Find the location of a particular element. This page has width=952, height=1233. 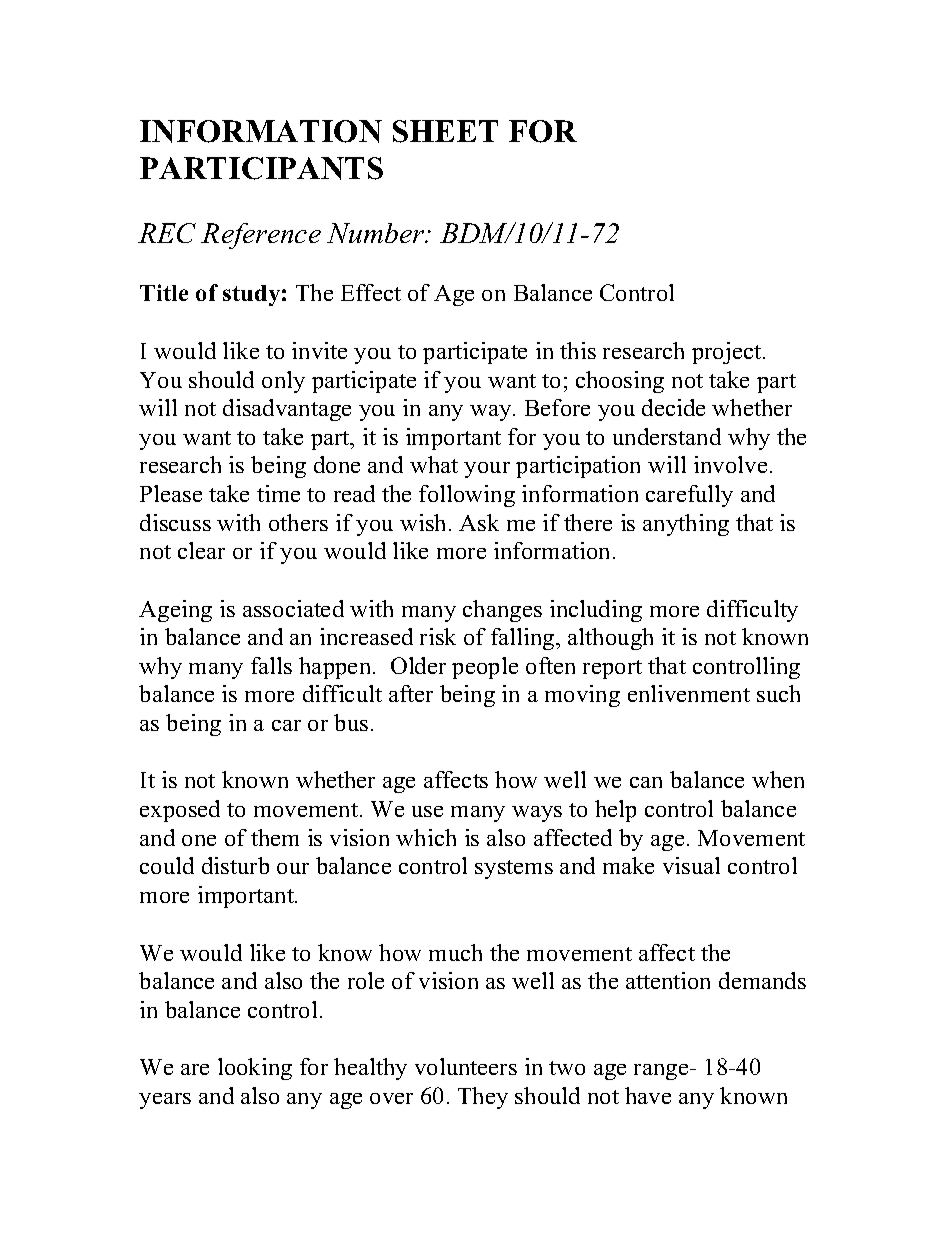

only is located at coordinates (283, 382).
